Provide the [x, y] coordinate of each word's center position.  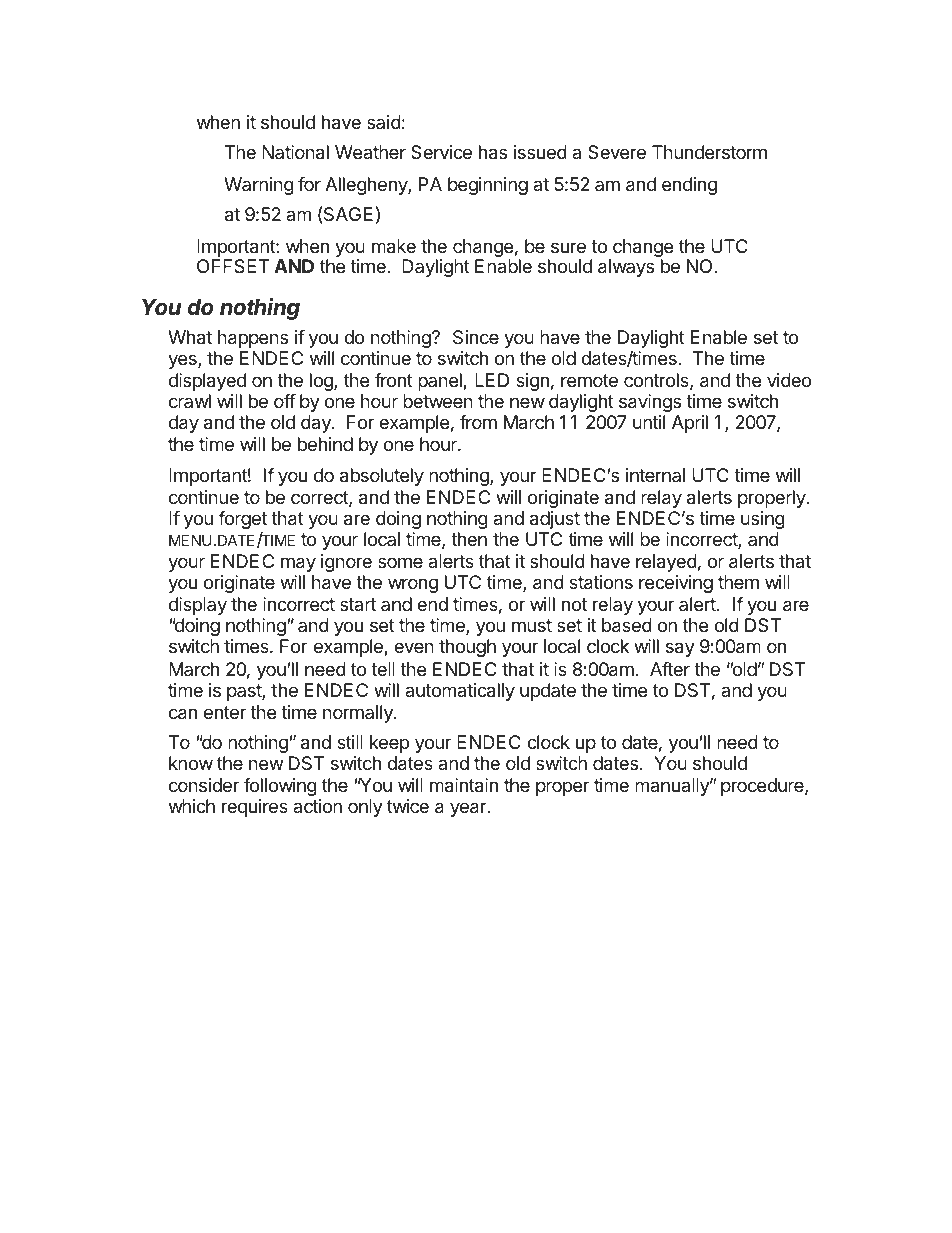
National [295, 152]
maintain [464, 785]
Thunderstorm [709, 152]
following [280, 787]
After [670, 669]
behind [325, 444]
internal [655, 475]
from [478, 422]
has [493, 152]
